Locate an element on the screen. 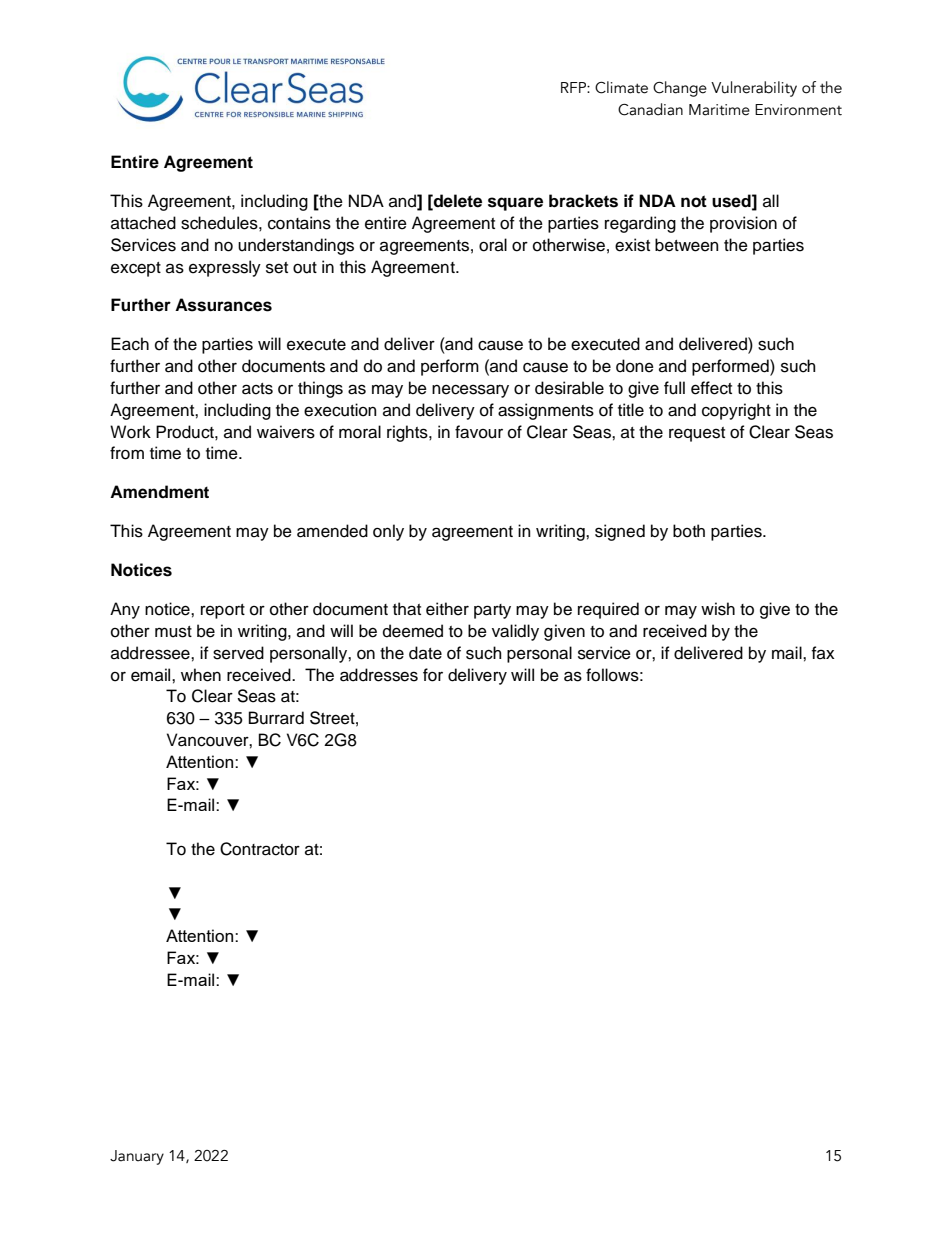 The width and height of the screenshot is (952, 1233). Contractor is located at coordinates (260, 849).
